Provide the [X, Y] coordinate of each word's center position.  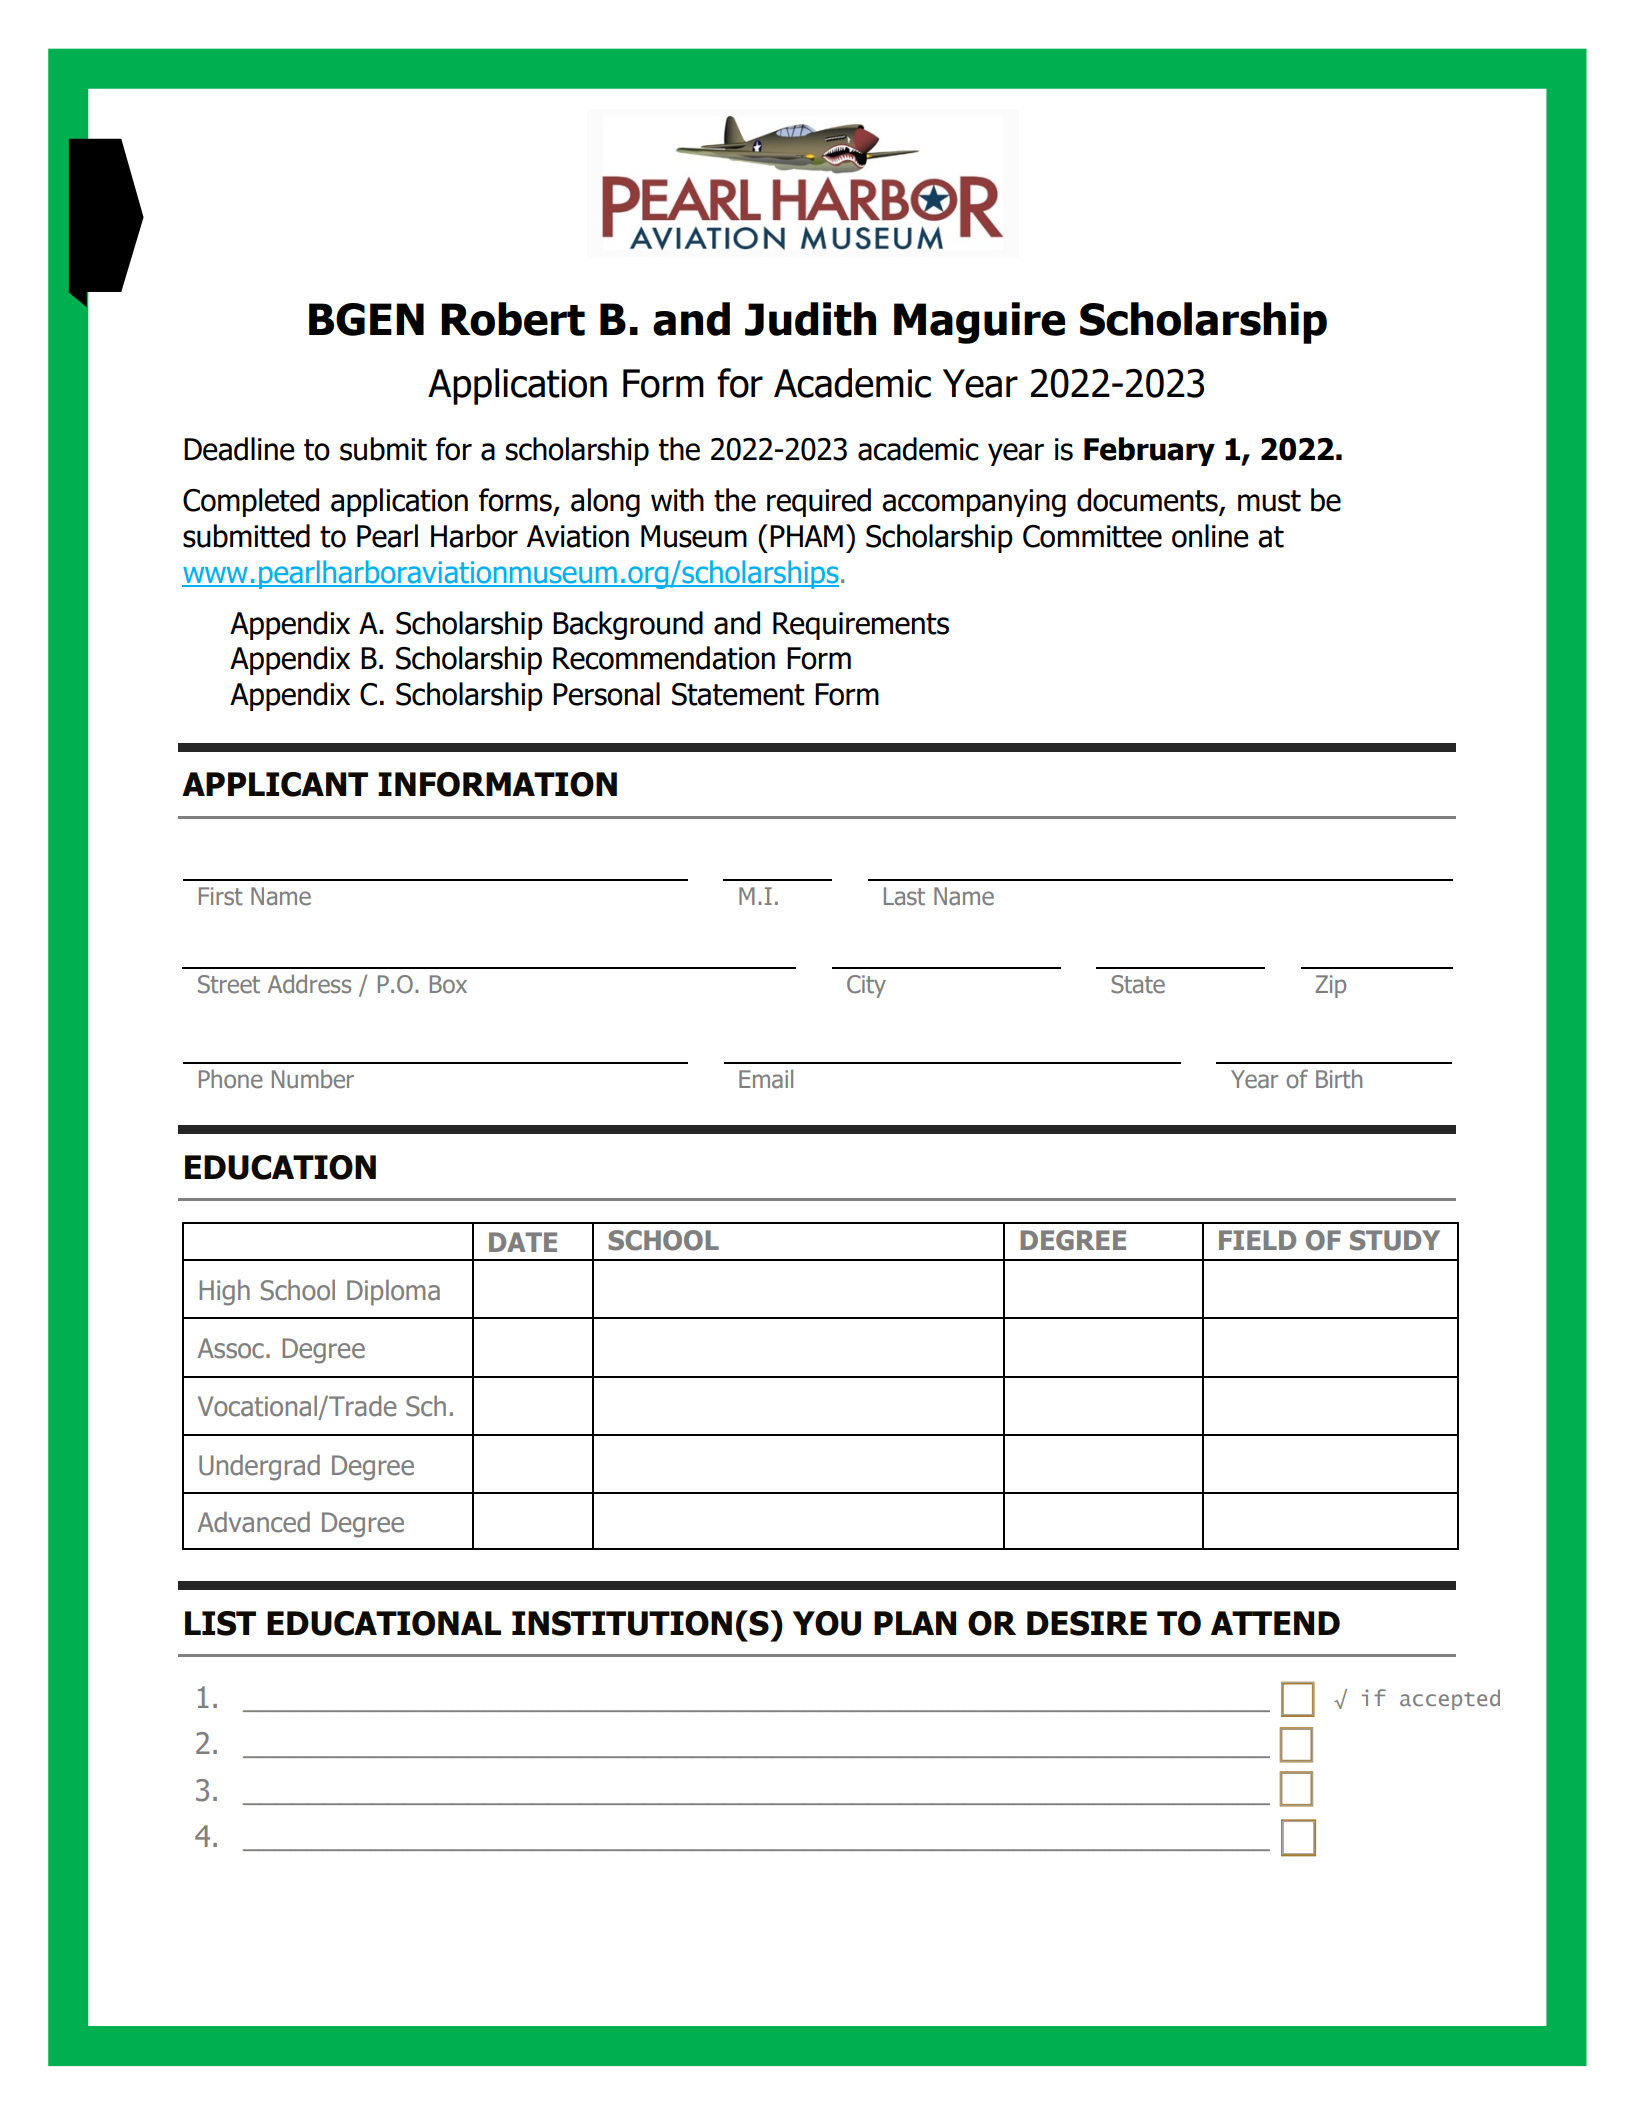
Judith [810, 319]
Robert [513, 319]
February [1149, 451]
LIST [220, 1623]
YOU [827, 1623]
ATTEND [1275, 1623]
